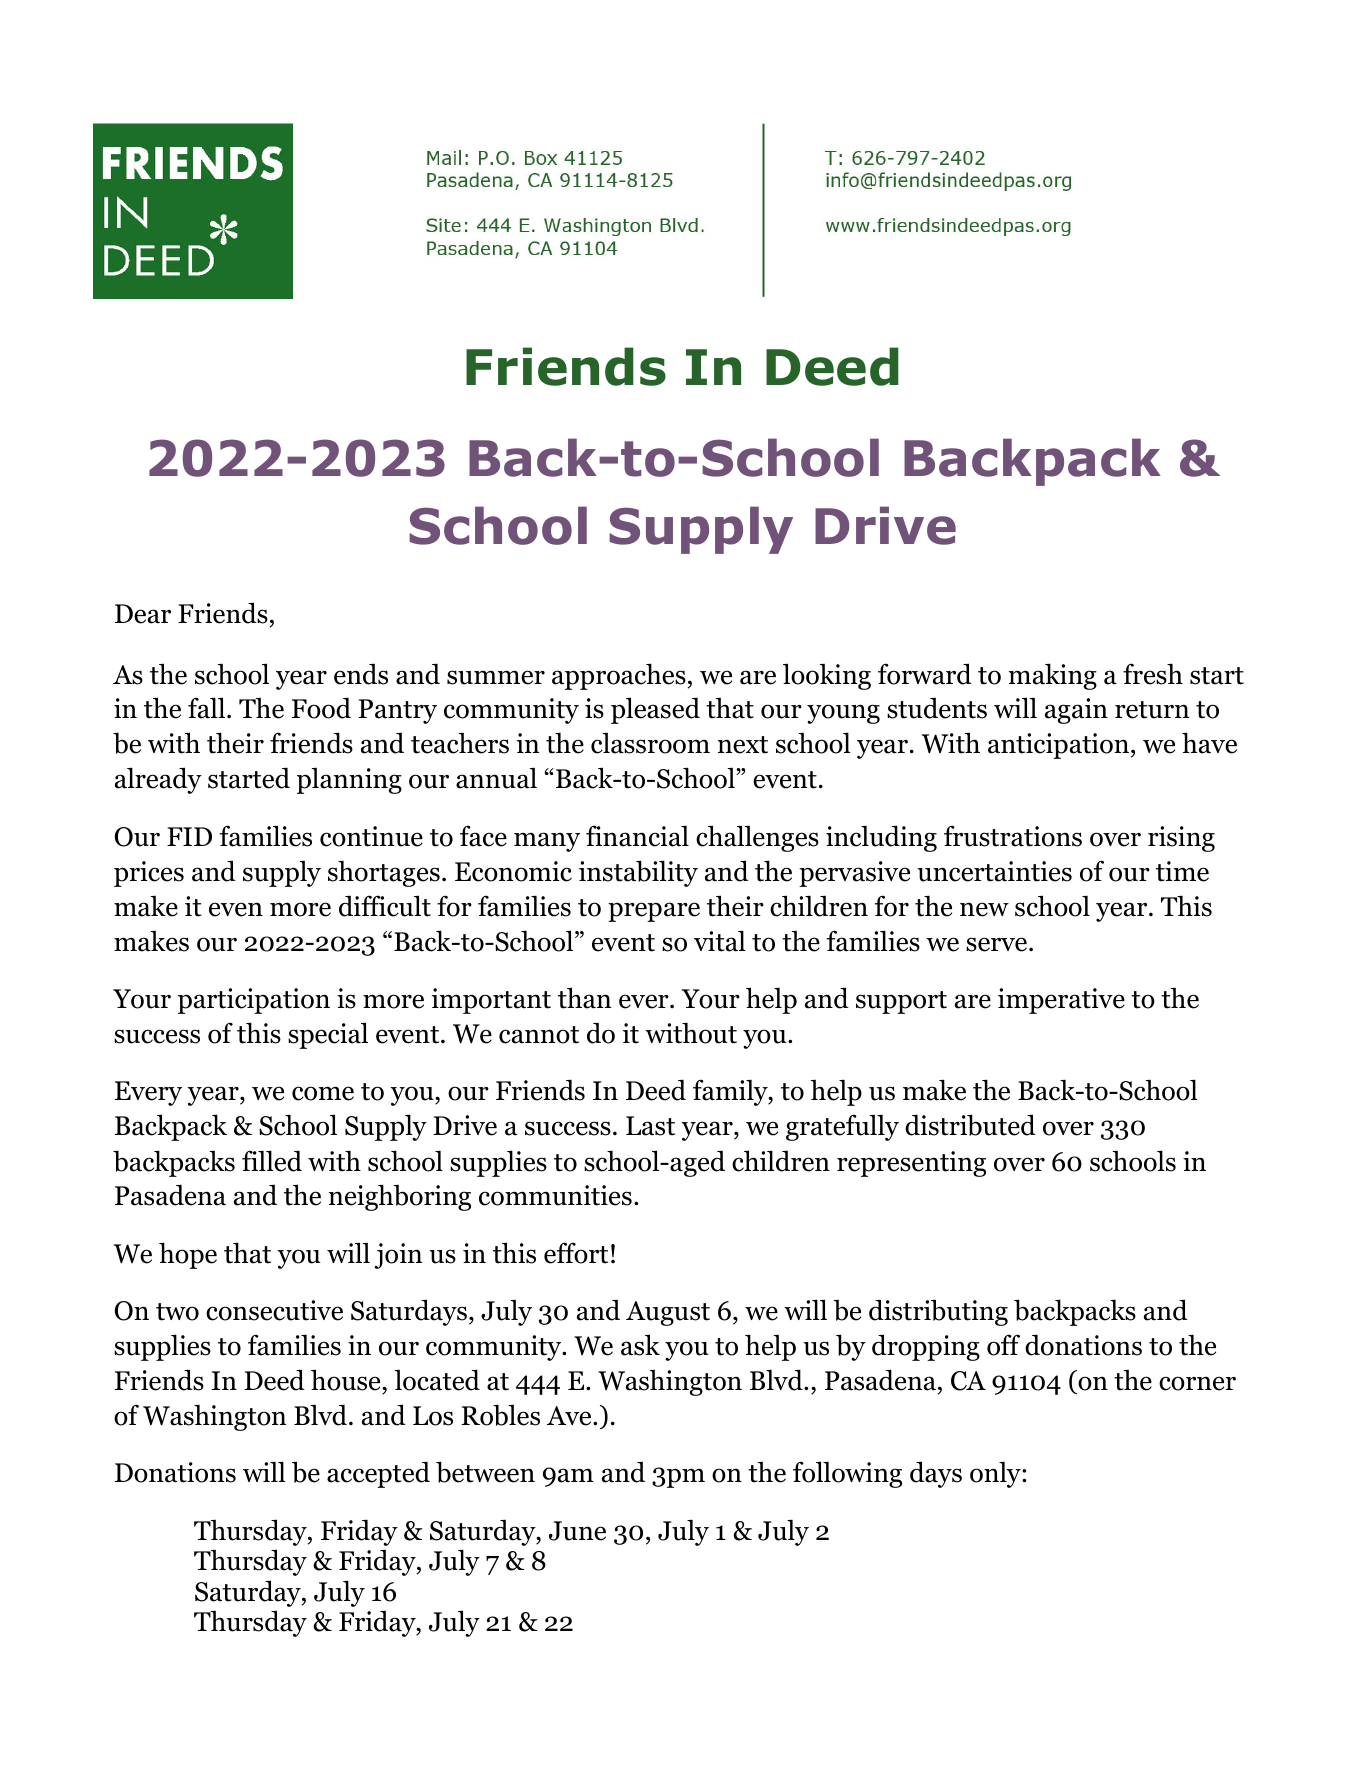 This screenshot has height=1768, width=1366. I want to click on accepted, so click(378, 1474).
